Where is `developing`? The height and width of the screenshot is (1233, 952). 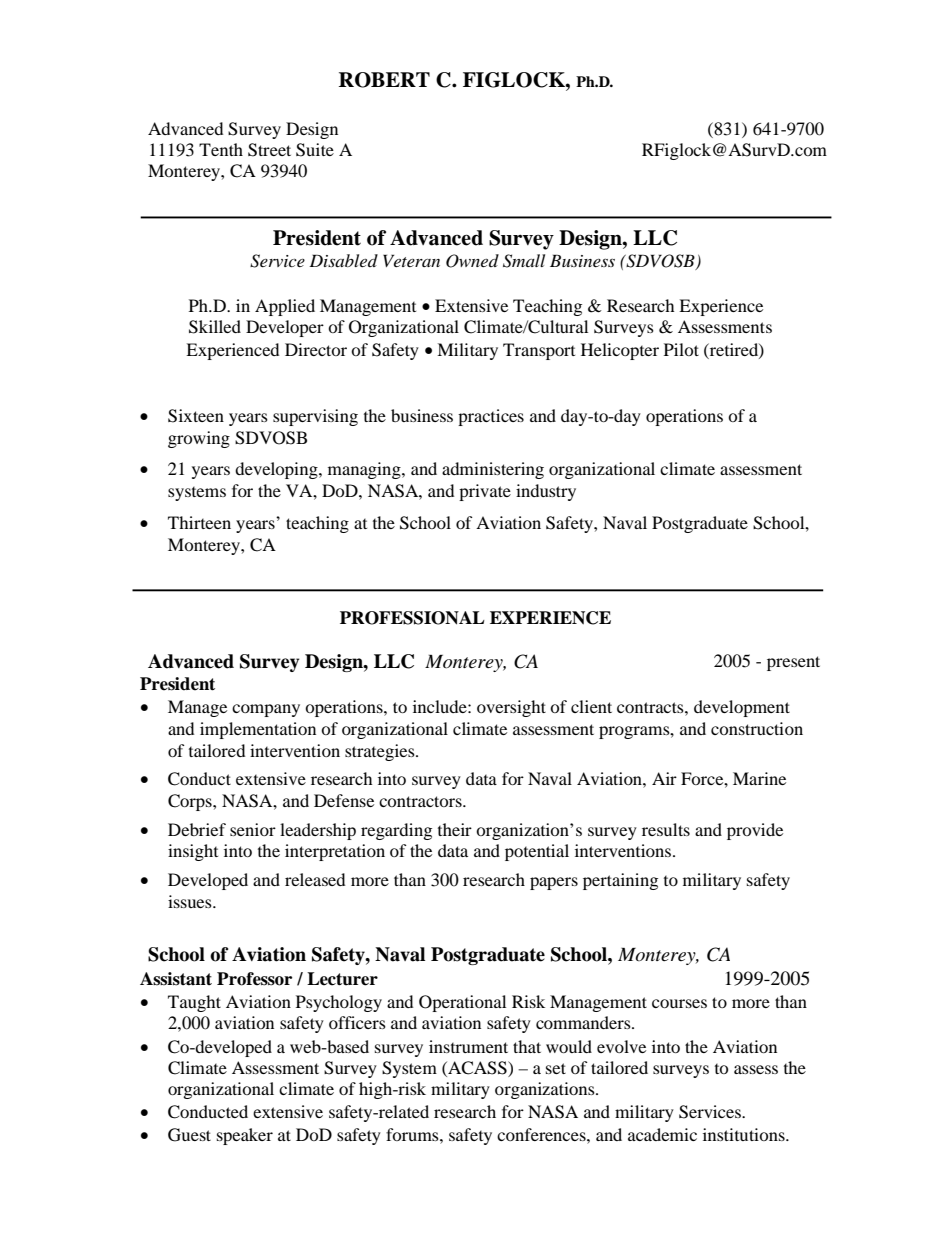
developing is located at coordinates (277, 470).
